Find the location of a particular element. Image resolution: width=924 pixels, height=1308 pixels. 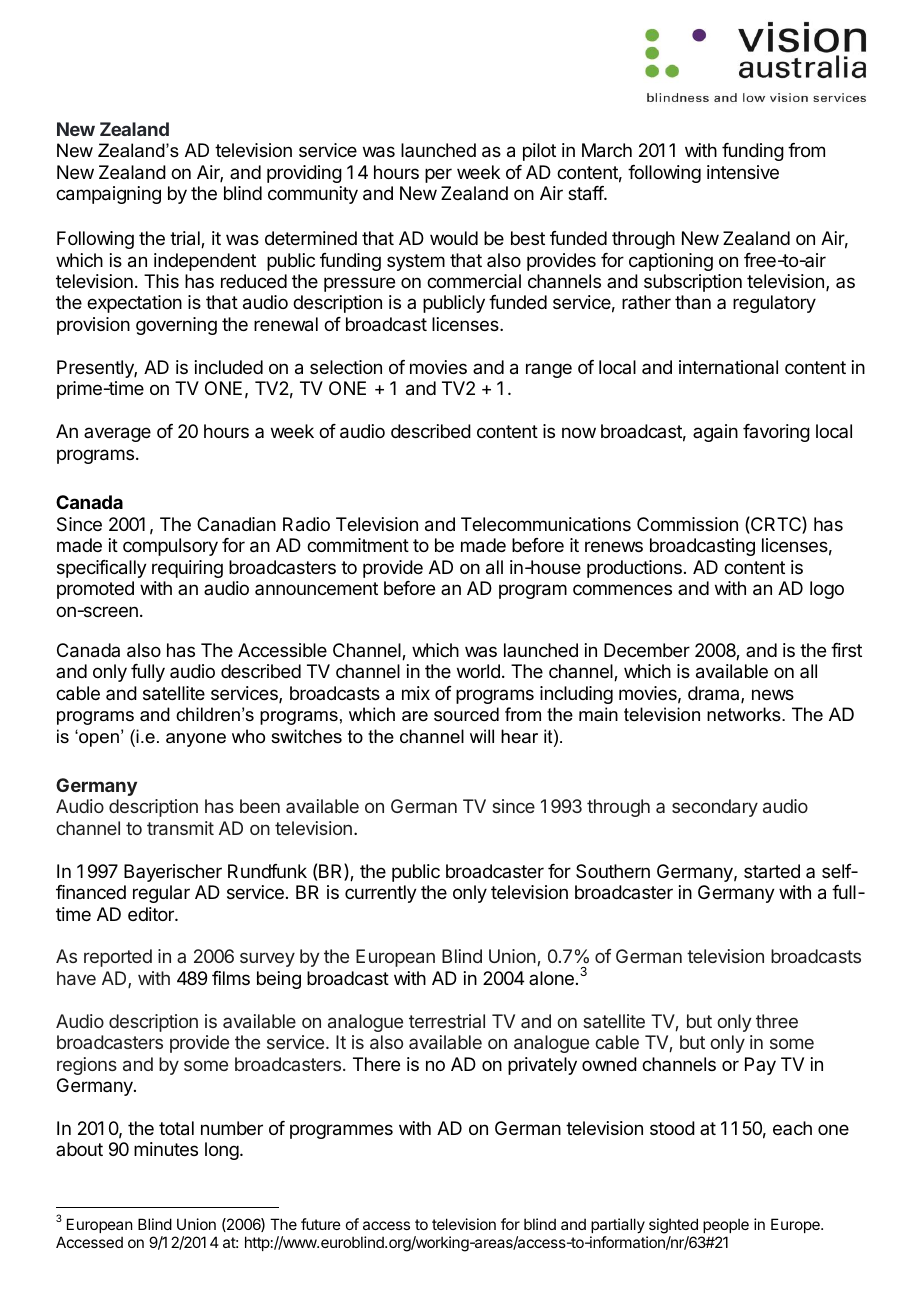

started is located at coordinates (772, 871).
